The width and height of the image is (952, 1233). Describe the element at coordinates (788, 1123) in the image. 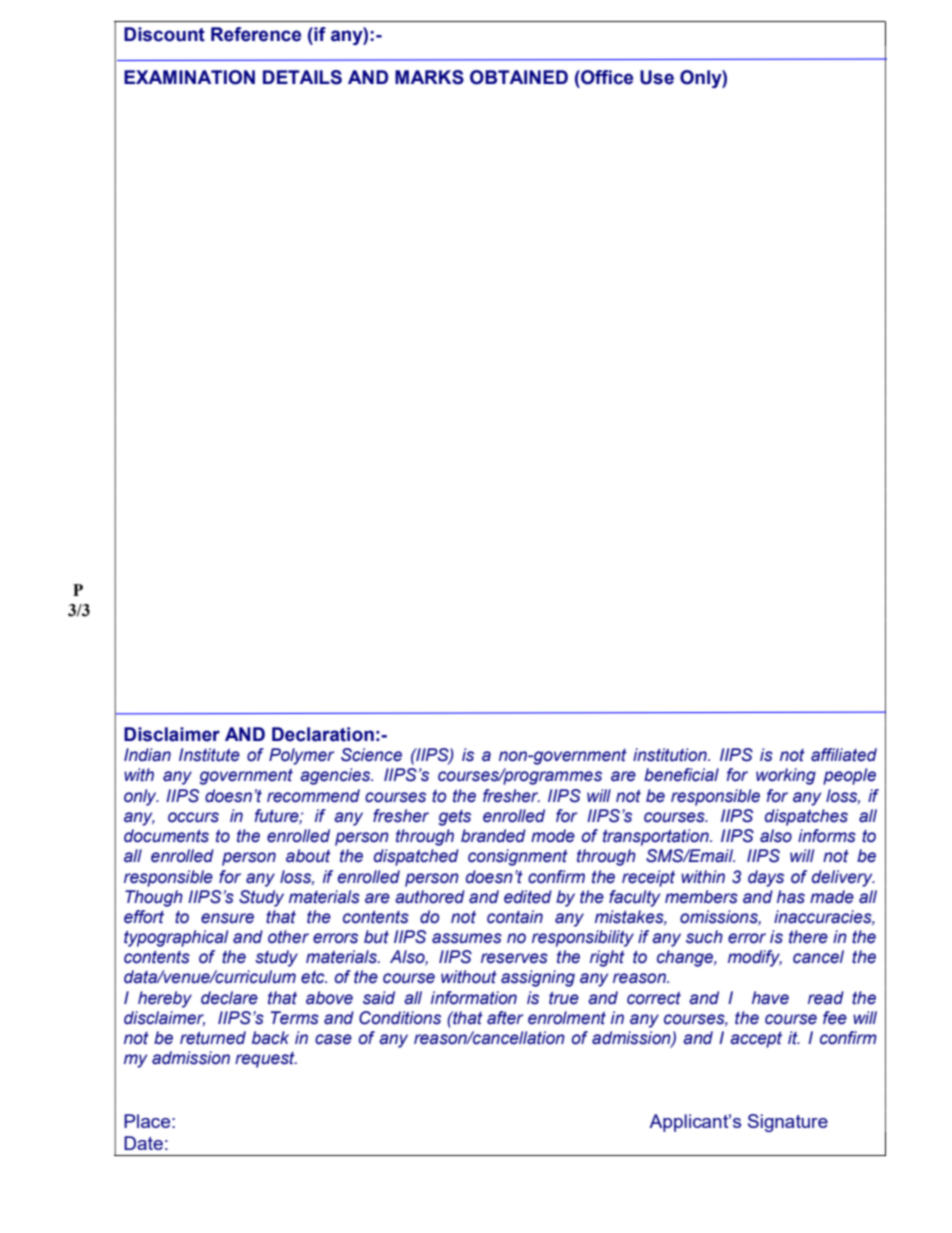

I see `Signature` at that location.
